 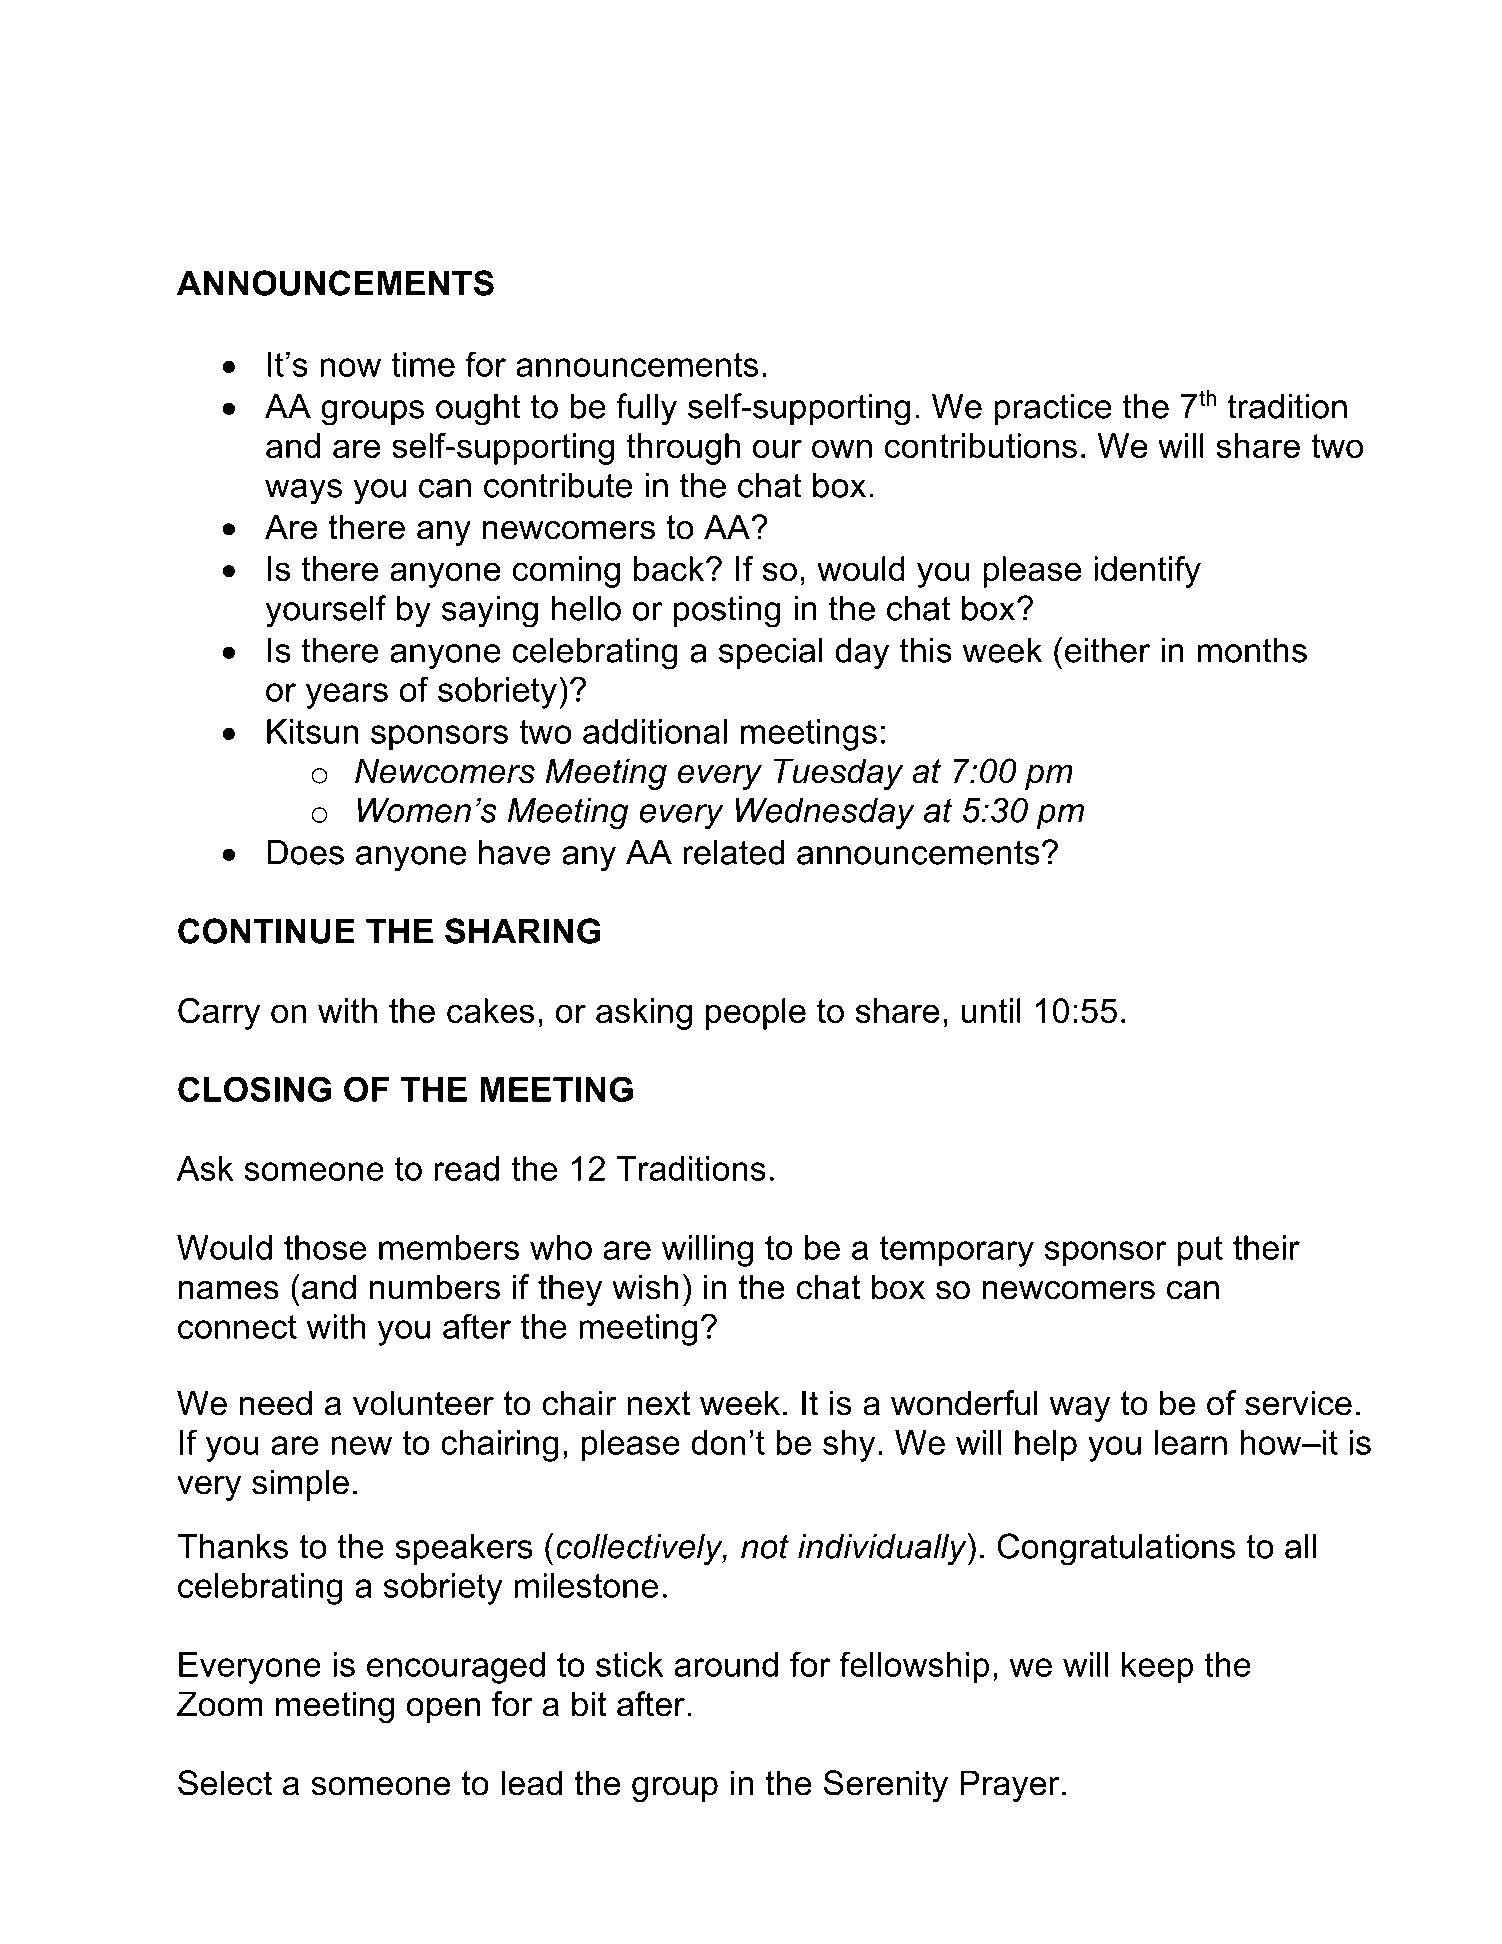 I want to click on page, so click(x=1120, y=166).
